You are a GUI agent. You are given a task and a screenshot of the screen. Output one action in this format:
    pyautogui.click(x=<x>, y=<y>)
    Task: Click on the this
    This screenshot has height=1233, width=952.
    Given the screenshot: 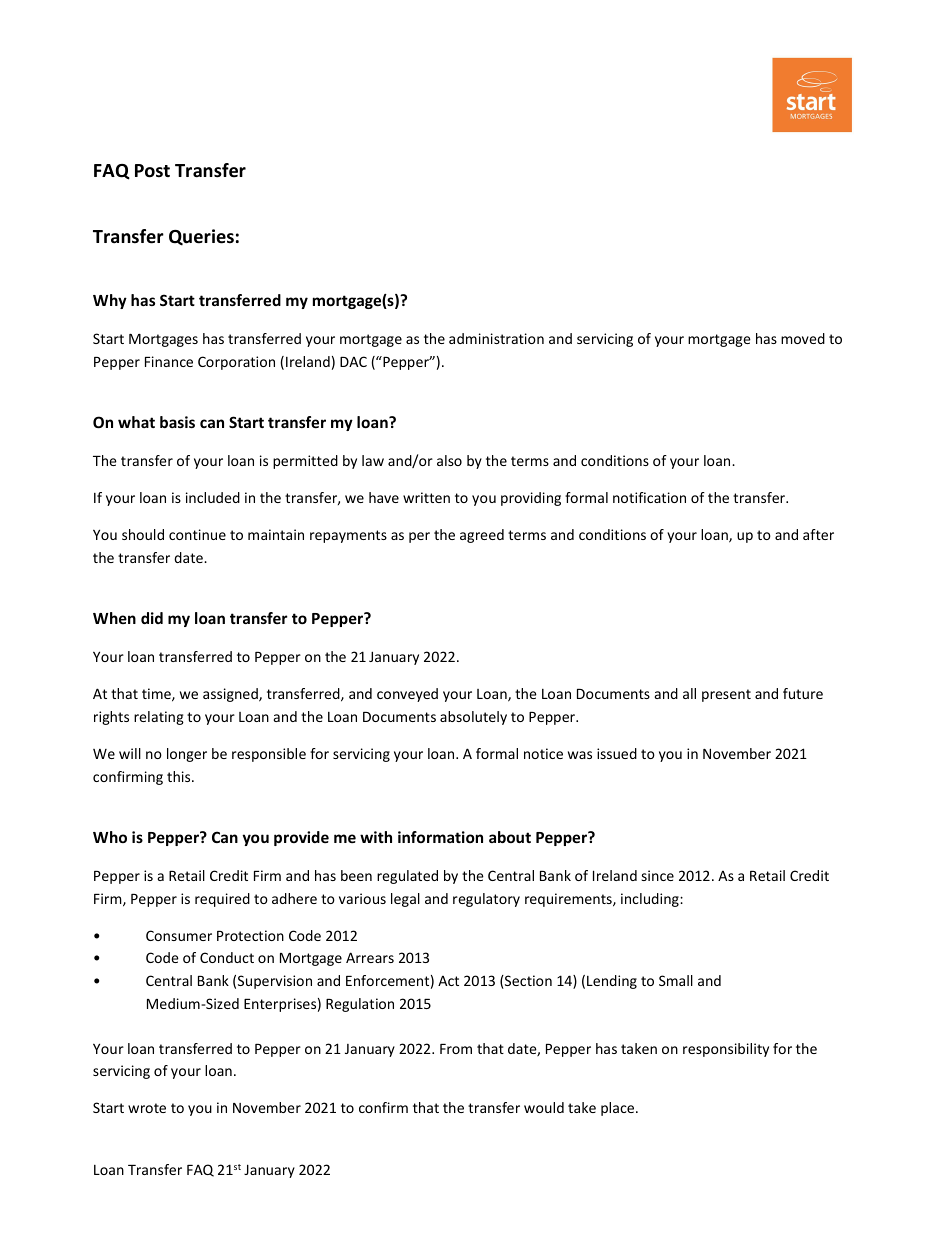 What is the action you would take?
    pyautogui.click(x=180, y=776)
